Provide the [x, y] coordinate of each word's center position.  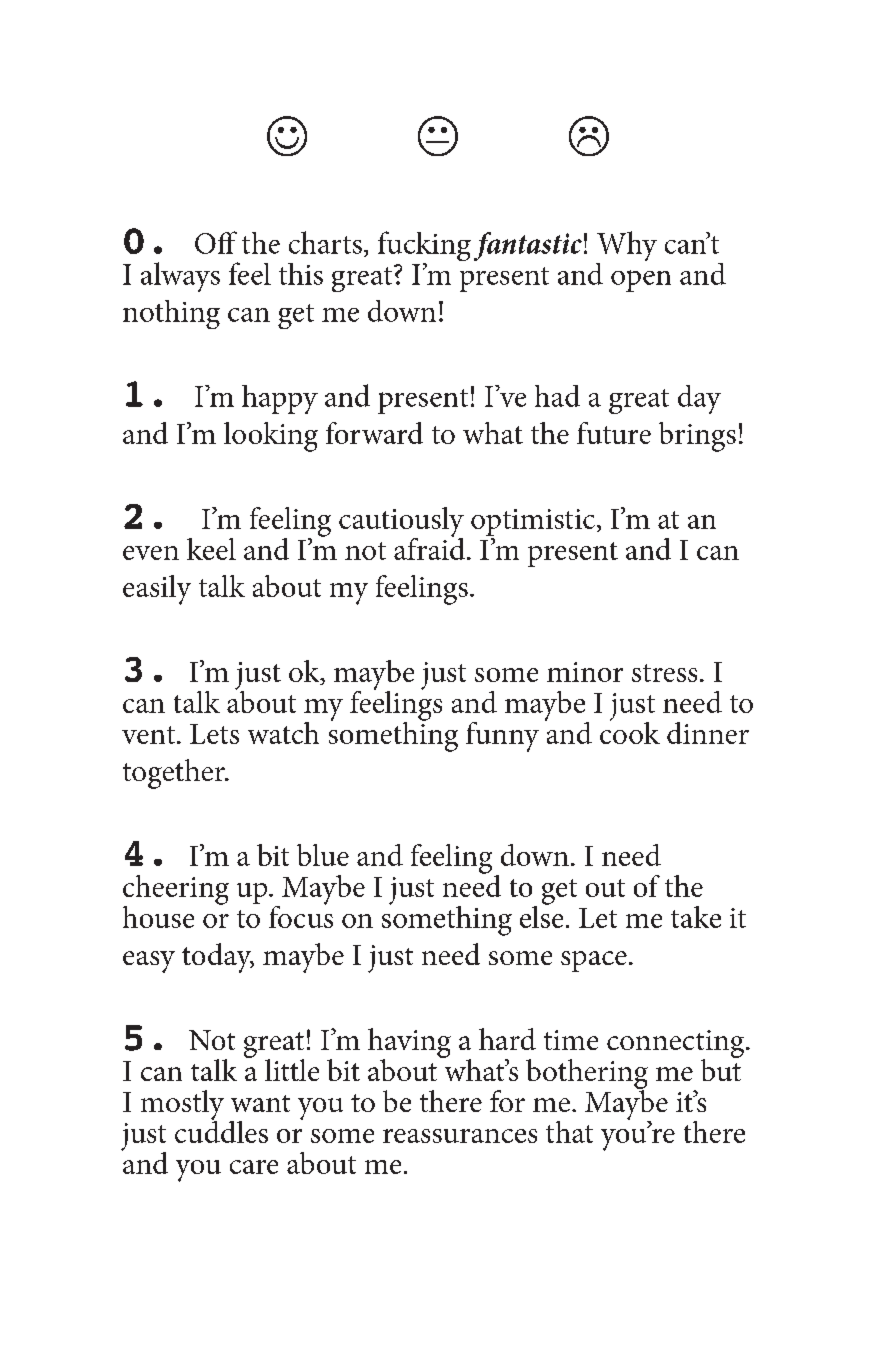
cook [630, 731]
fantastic [528, 246]
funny [502, 737]
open [641, 281]
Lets [214, 734]
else [541, 915]
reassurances [460, 1136]
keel [211, 549]
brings [697, 437]
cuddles [221, 1130]
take [696, 917]
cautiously [401, 523]
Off [216, 242]
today [218, 958]
